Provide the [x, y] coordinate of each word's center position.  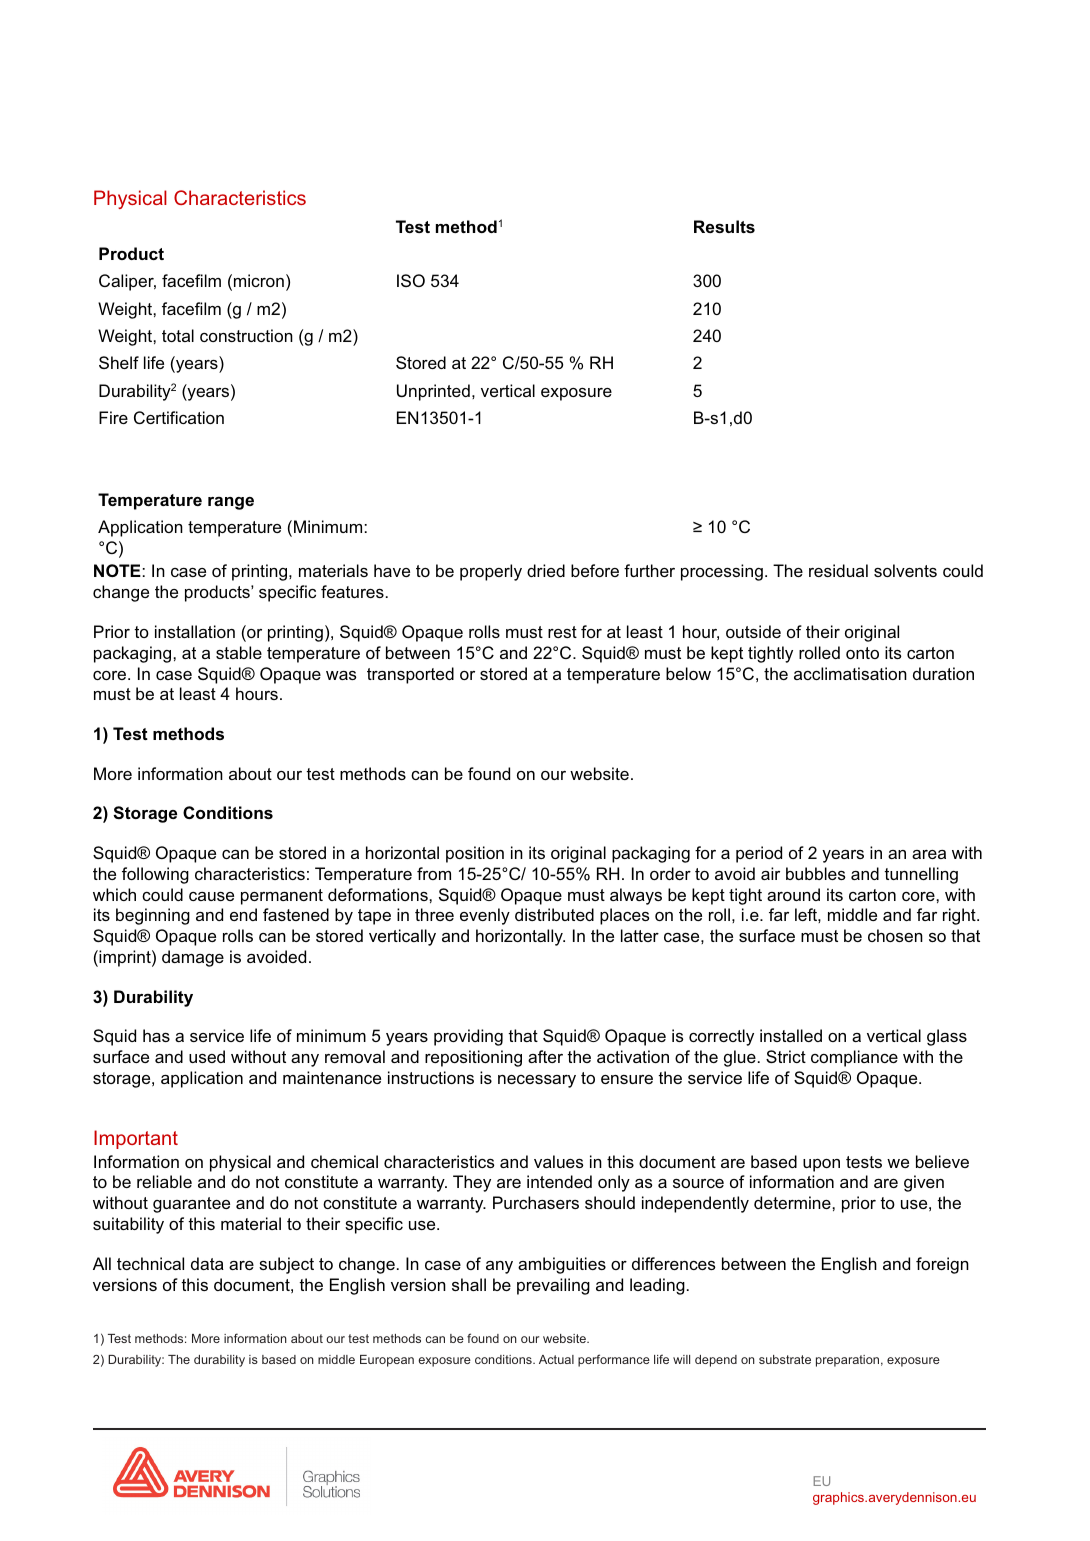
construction [246, 335]
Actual [556, 1359]
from [434, 873]
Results [724, 226]
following [155, 875]
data [207, 1263]
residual [838, 570]
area [929, 854]
